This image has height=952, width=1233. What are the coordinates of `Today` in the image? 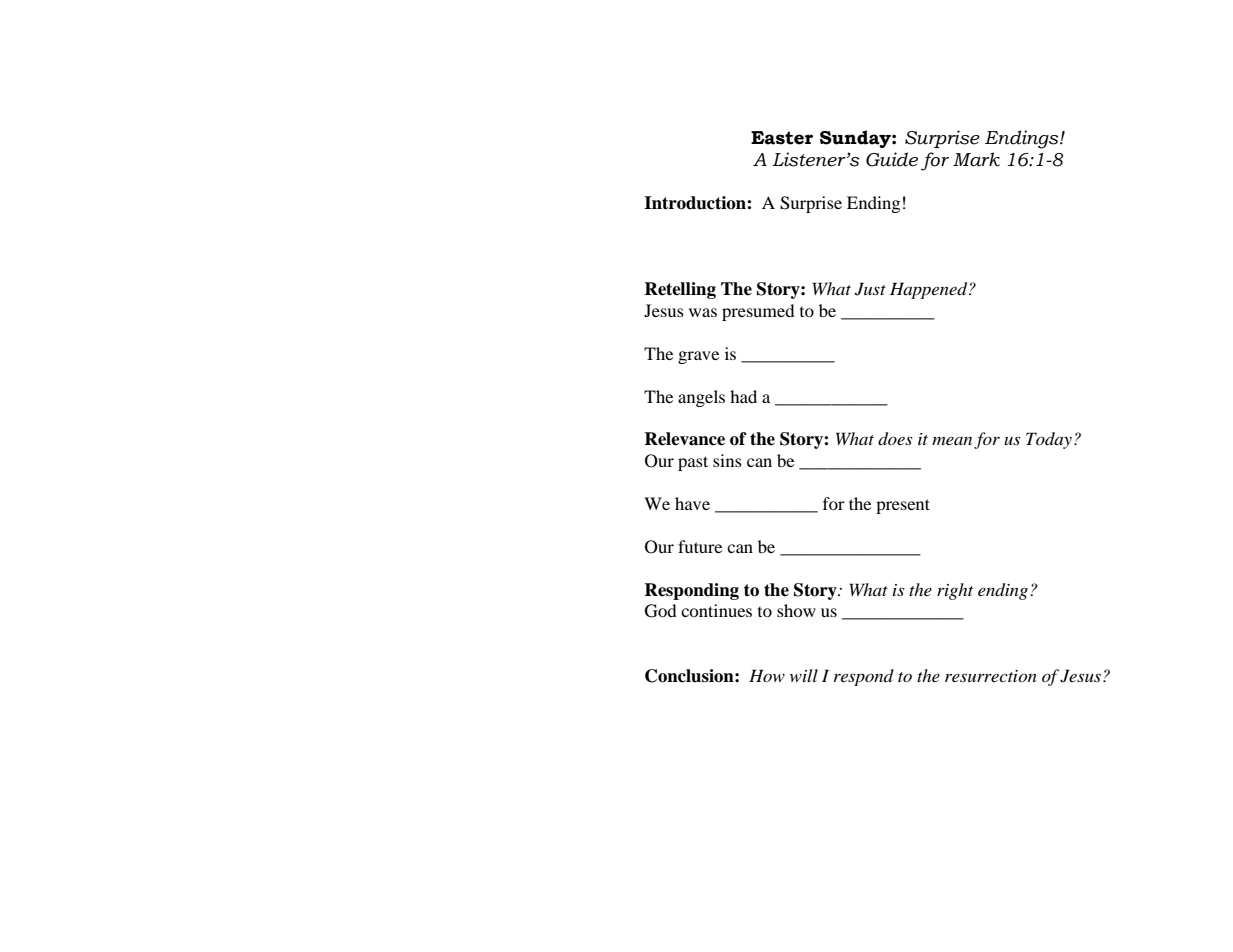 It's located at (1049, 440).
